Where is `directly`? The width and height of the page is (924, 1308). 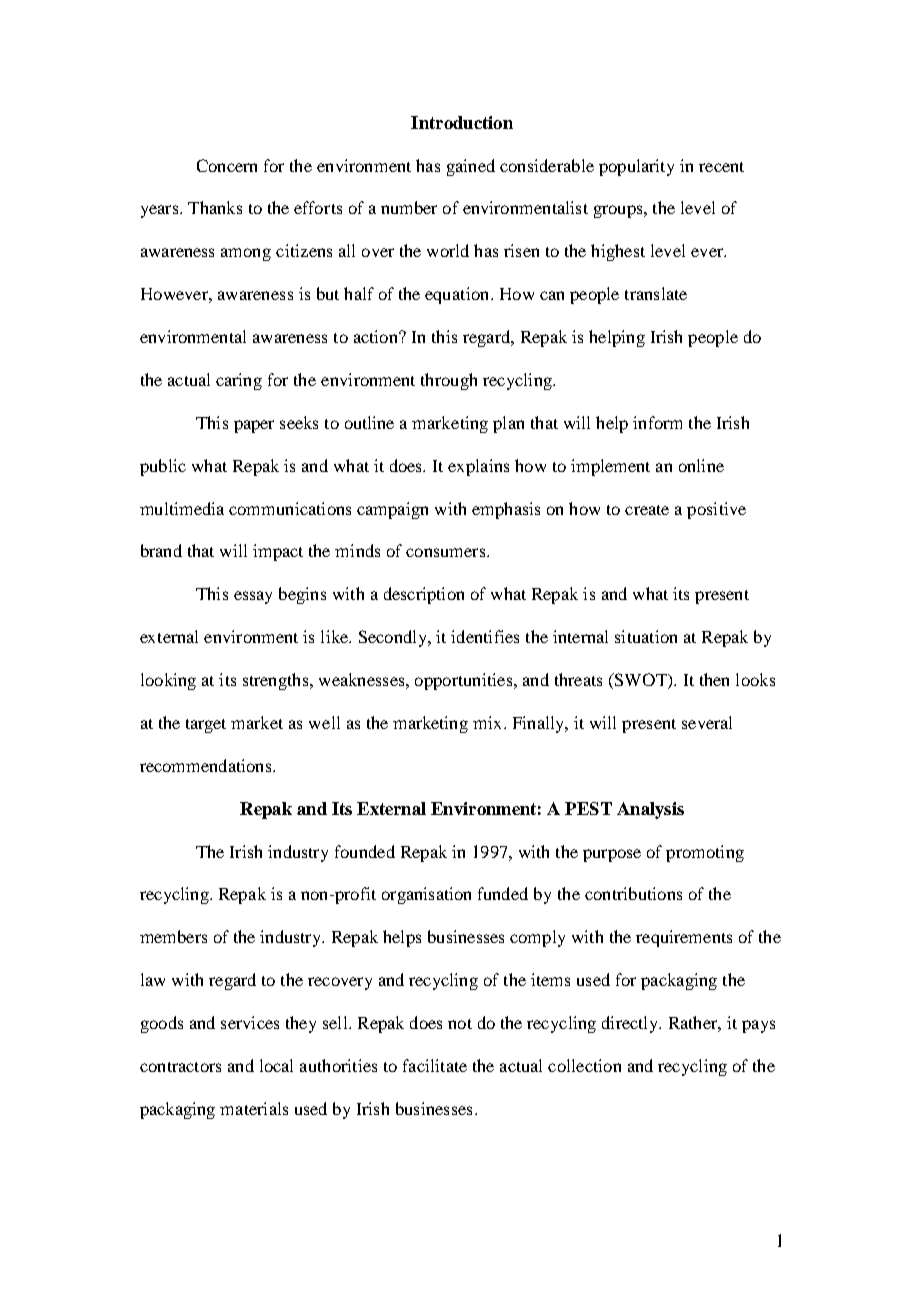
directly is located at coordinates (631, 1024).
